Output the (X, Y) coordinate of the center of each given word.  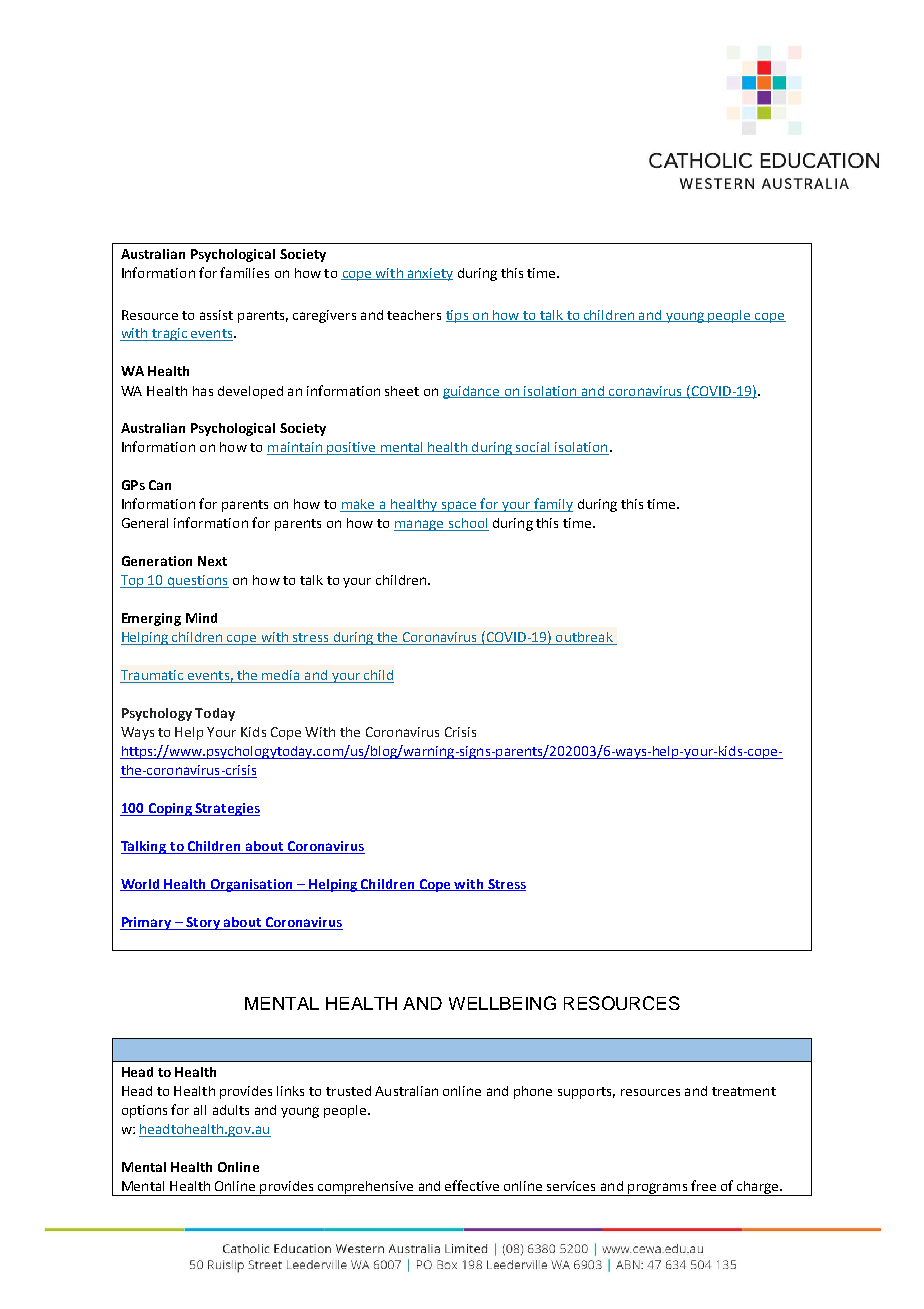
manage (420, 525)
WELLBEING (502, 1003)
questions (197, 581)
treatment (744, 1091)
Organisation (251, 885)
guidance (472, 392)
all (200, 1110)
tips (458, 316)
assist (216, 315)
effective (472, 1185)
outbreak (584, 638)
